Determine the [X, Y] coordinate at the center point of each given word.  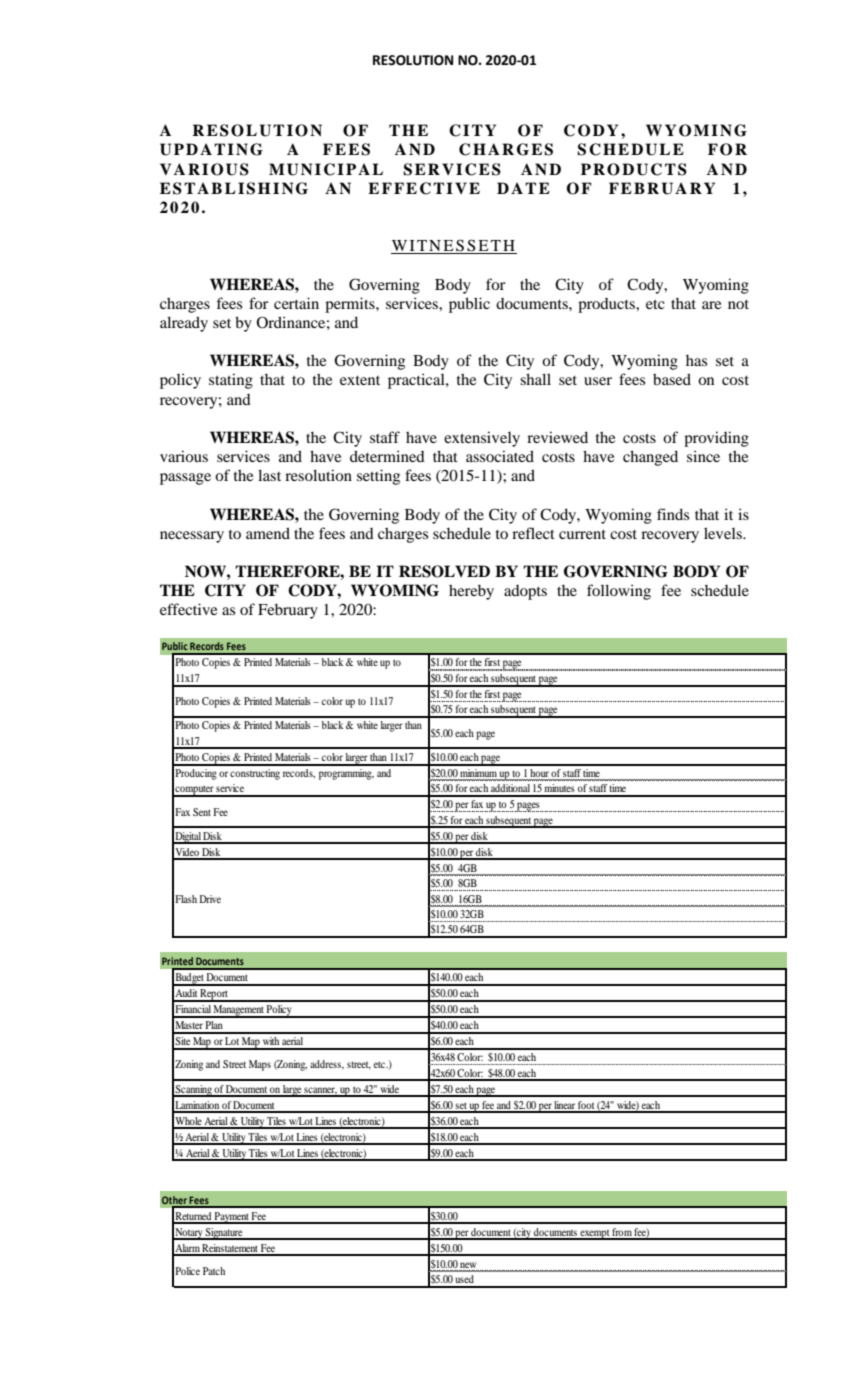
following [619, 592]
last [269, 475]
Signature [224, 1234]
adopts [525, 592]
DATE [523, 188]
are [711, 305]
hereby [471, 592]
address [326, 1064]
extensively [482, 439]
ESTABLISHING [234, 188]
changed [650, 458]
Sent [202, 812]
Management [239, 1011]
